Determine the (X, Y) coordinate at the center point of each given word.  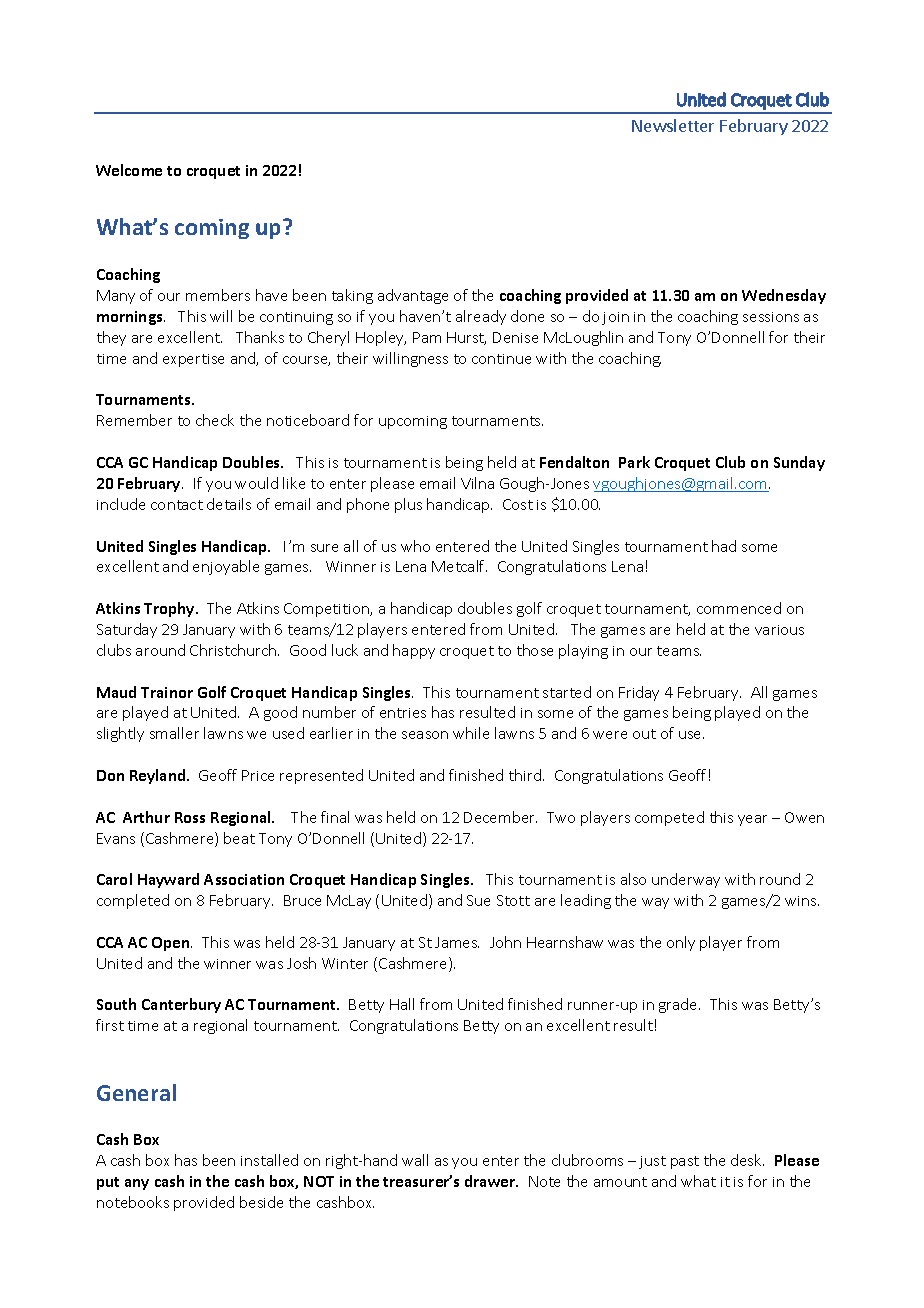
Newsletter (673, 125)
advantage (413, 296)
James (457, 942)
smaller (174, 733)
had (724, 546)
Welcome (129, 170)
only (681, 943)
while (471, 733)
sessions (771, 317)
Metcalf (459, 566)
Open (172, 944)
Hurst (466, 338)
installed (269, 1160)
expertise (193, 360)
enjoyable (226, 567)
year (752, 820)
